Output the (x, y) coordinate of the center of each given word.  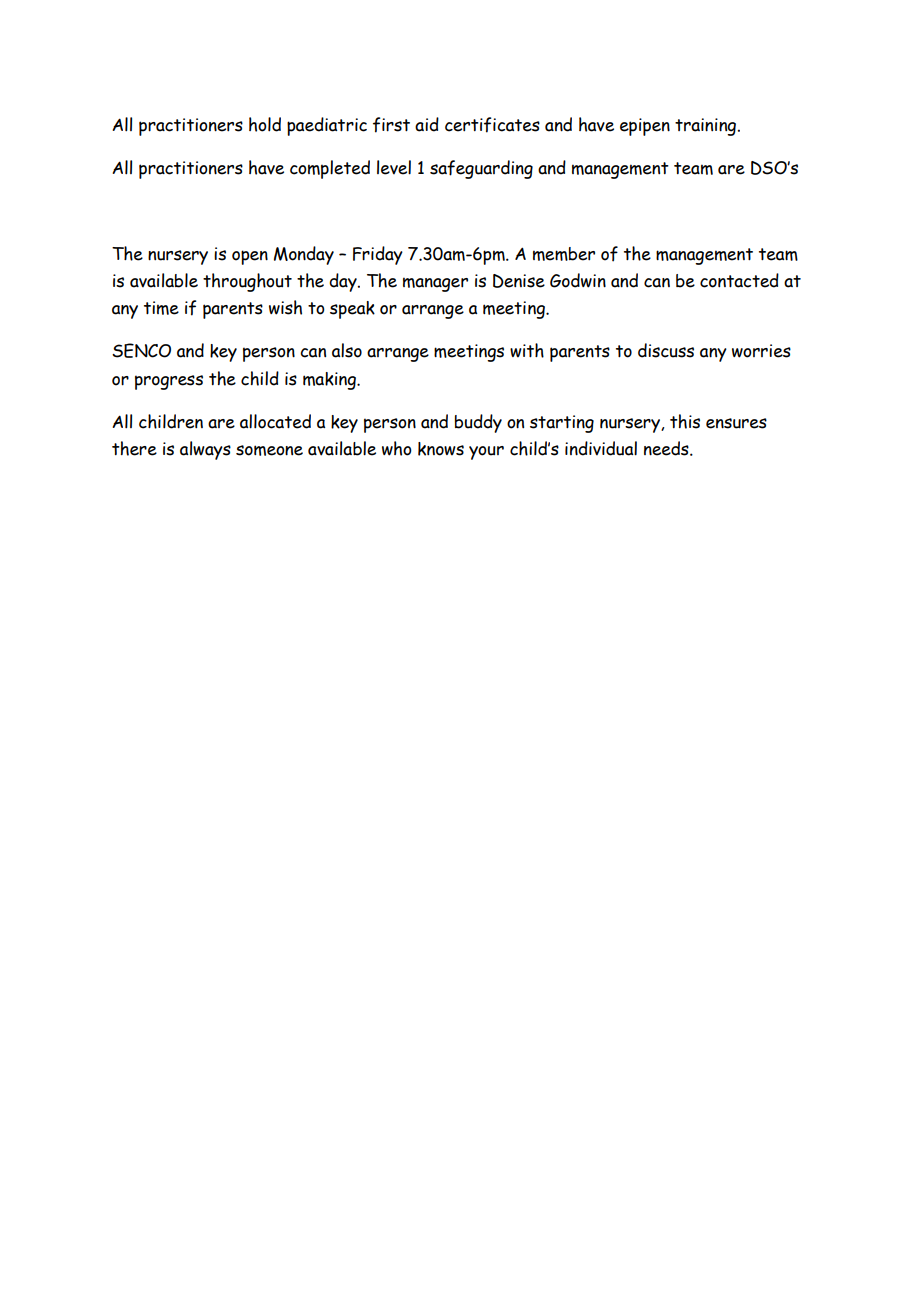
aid (427, 124)
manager (435, 284)
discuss (666, 350)
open (250, 257)
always (205, 450)
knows (441, 449)
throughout (247, 282)
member (564, 254)
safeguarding (481, 169)
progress (169, 382)
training (707, 127)
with (527, 350)
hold (265, 124)
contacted (739, 280)
